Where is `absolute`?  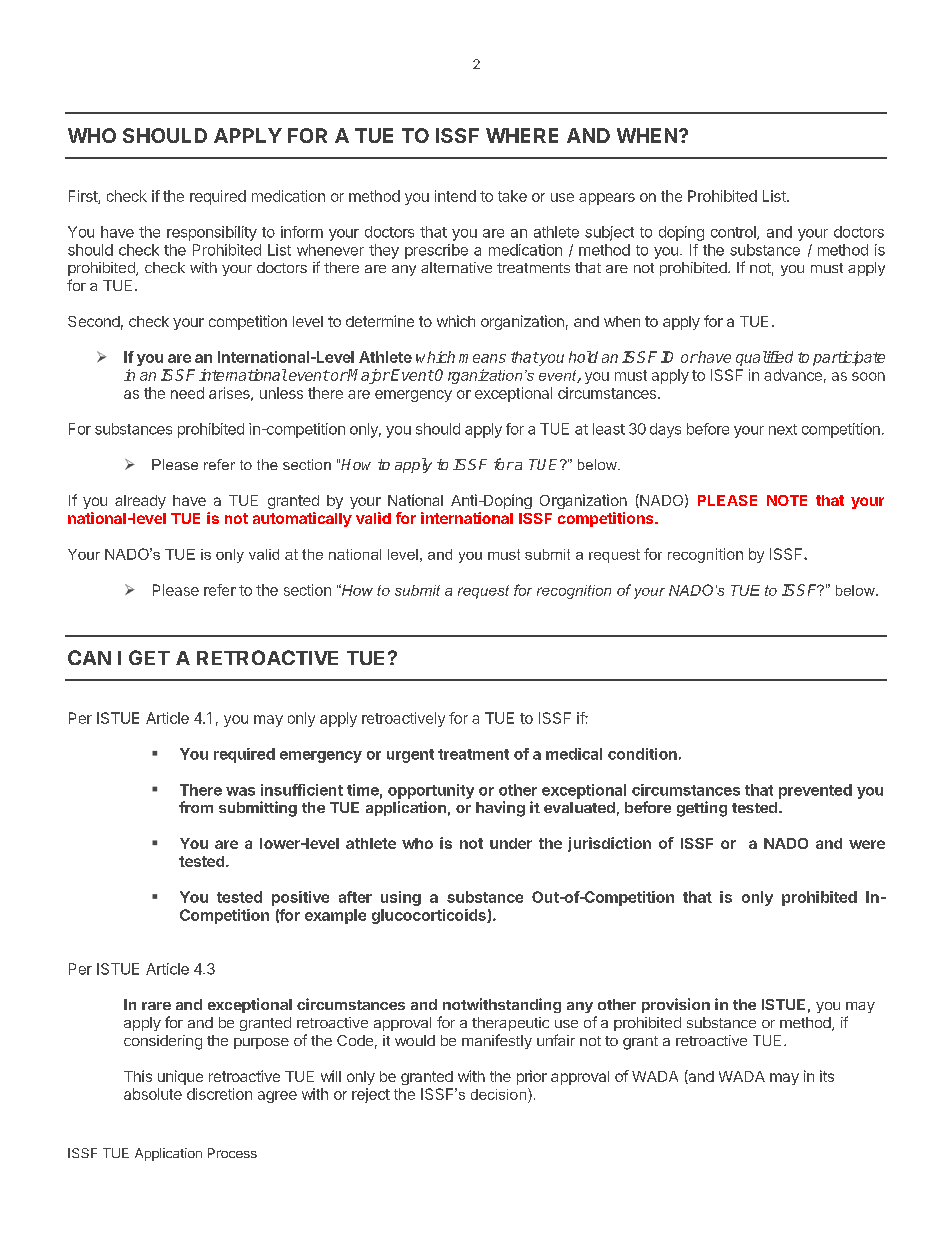 absolute is located at coordinates (153, 1094).
